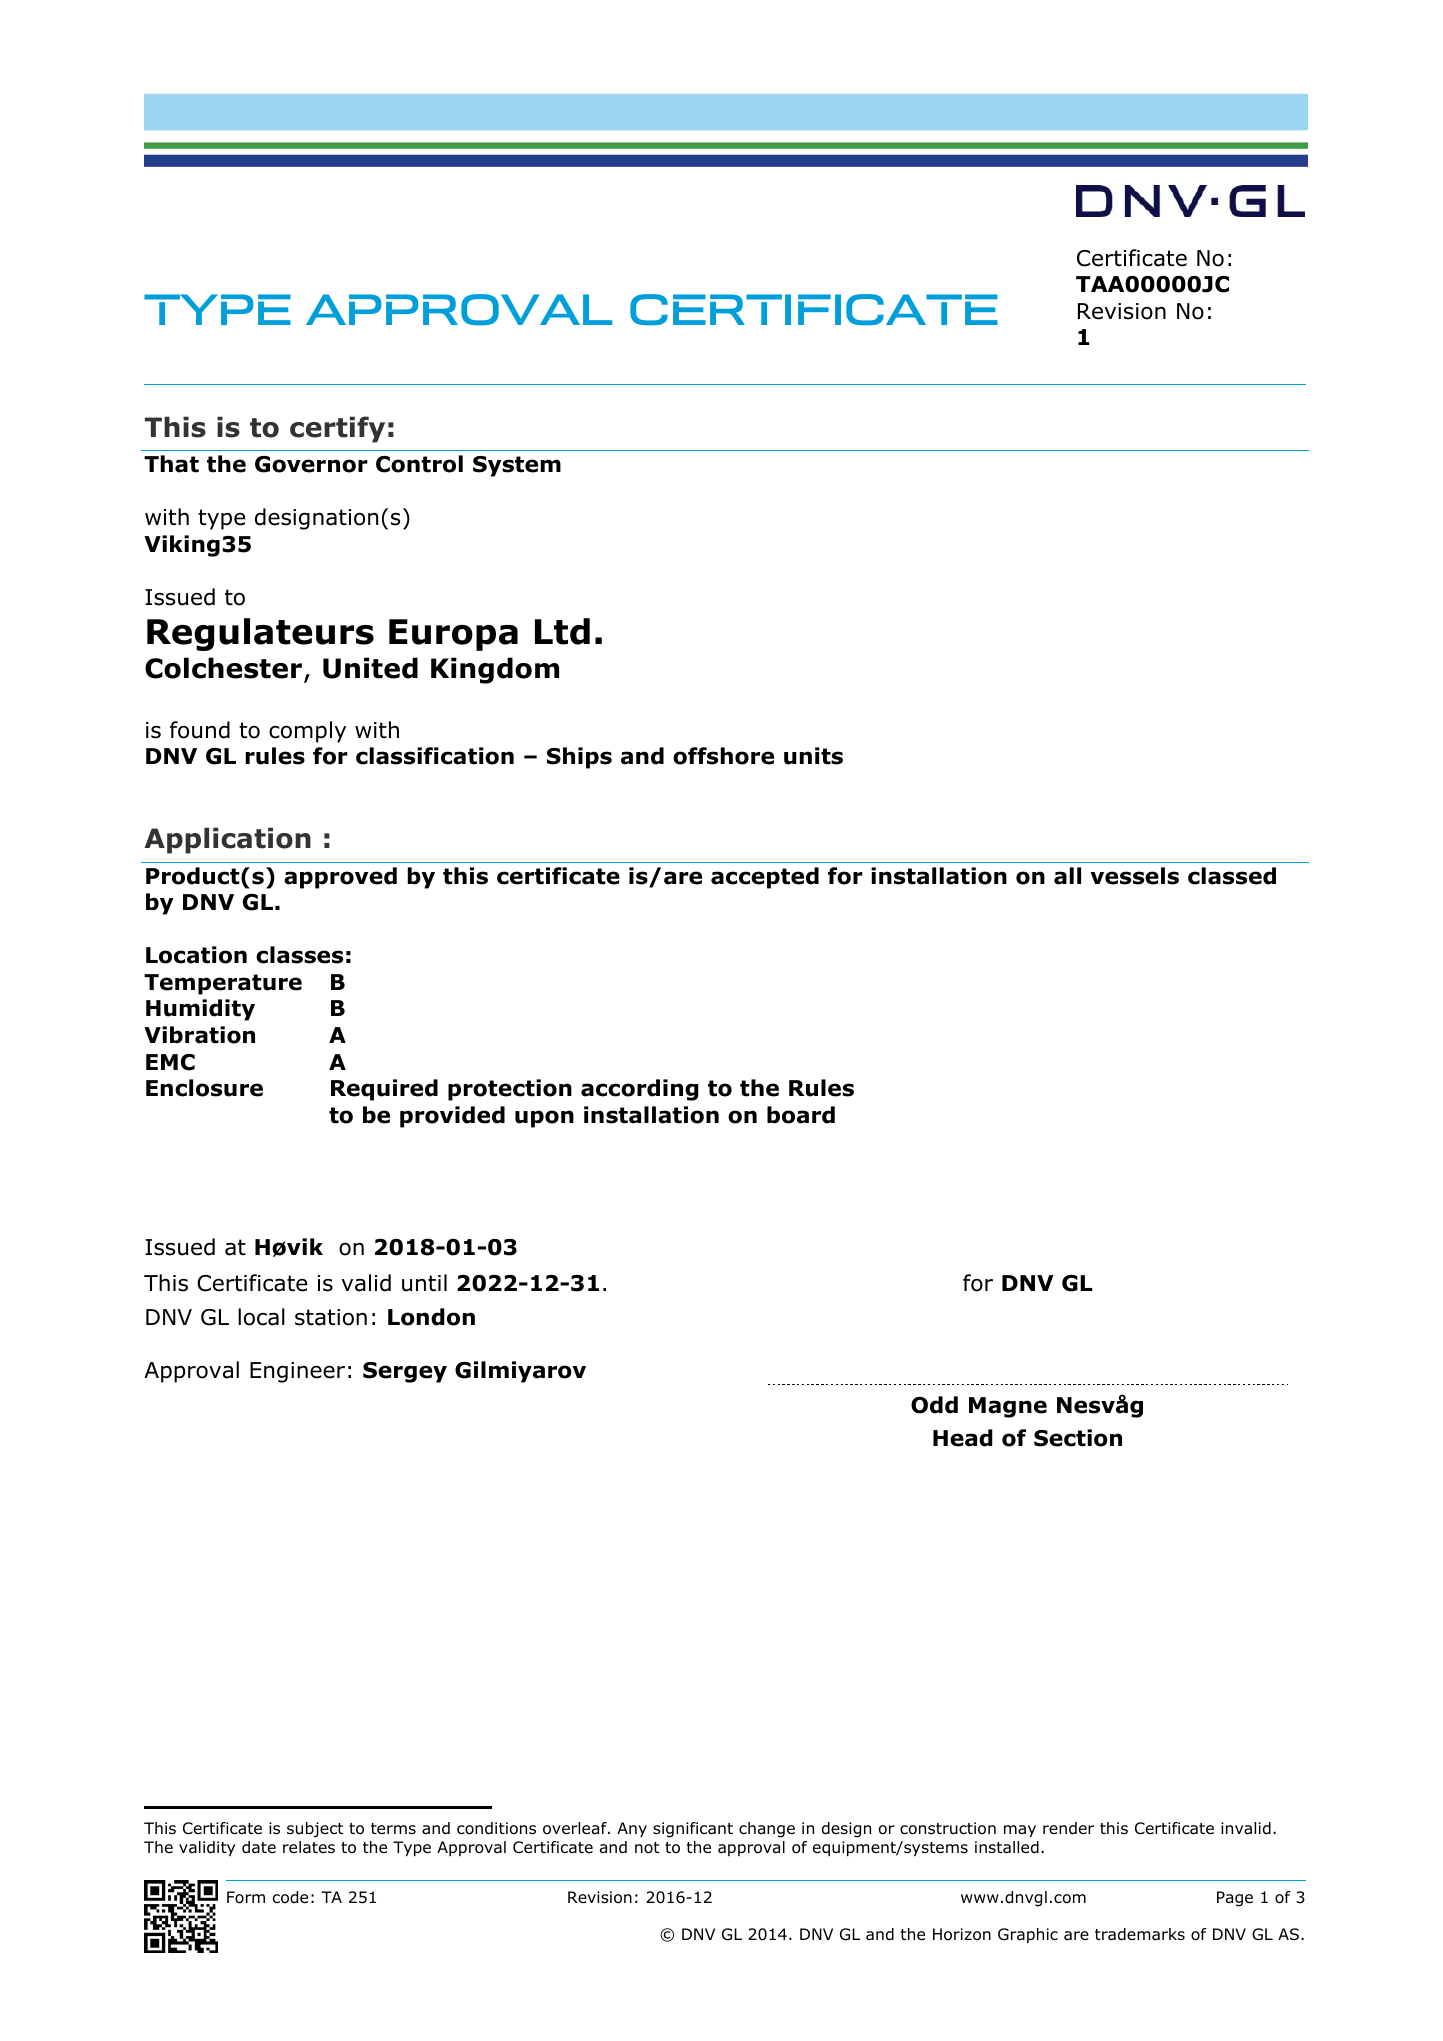  I want to click on Governor, so click(311, 464).
